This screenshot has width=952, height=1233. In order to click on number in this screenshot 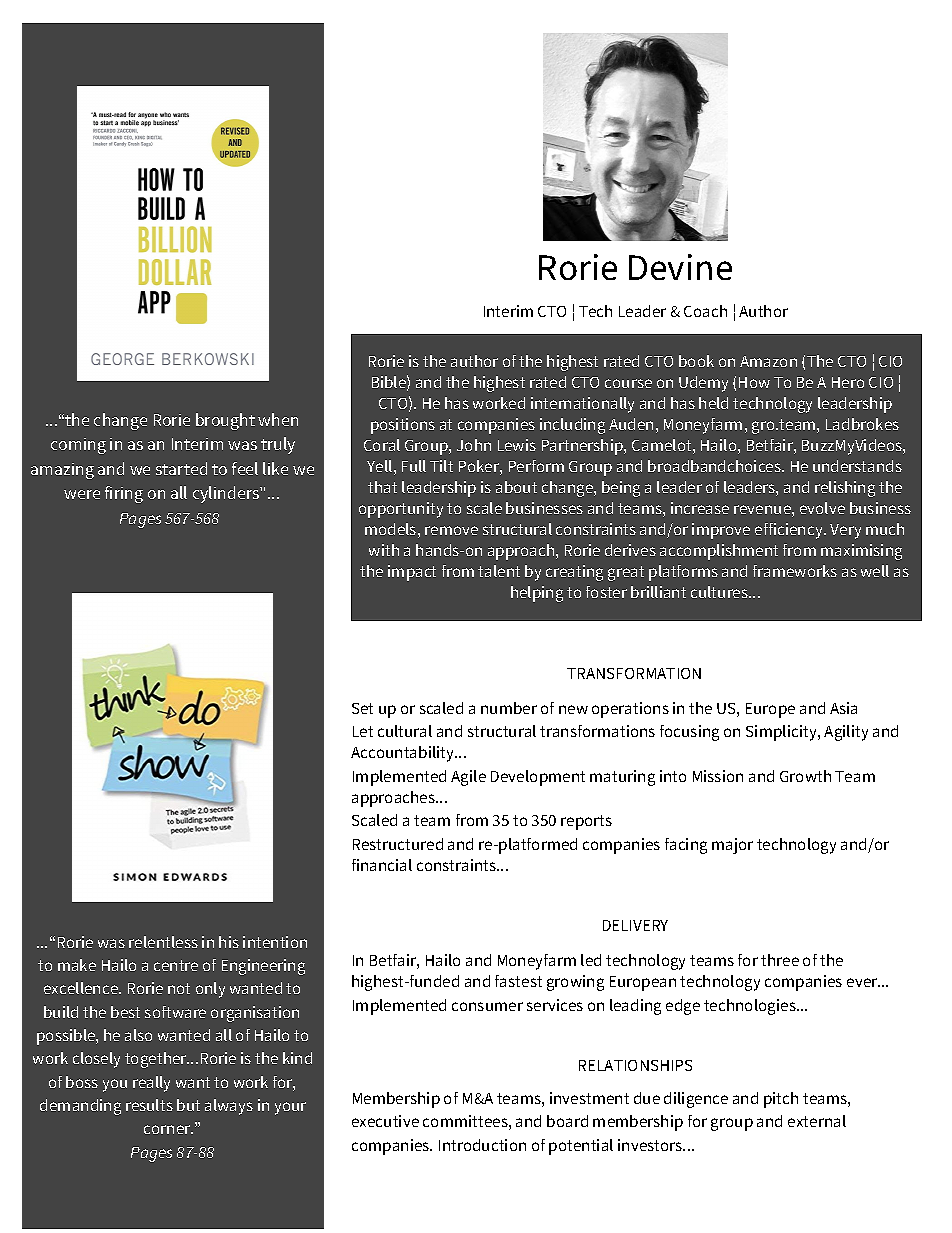, I will do `click(509, 708)`.
